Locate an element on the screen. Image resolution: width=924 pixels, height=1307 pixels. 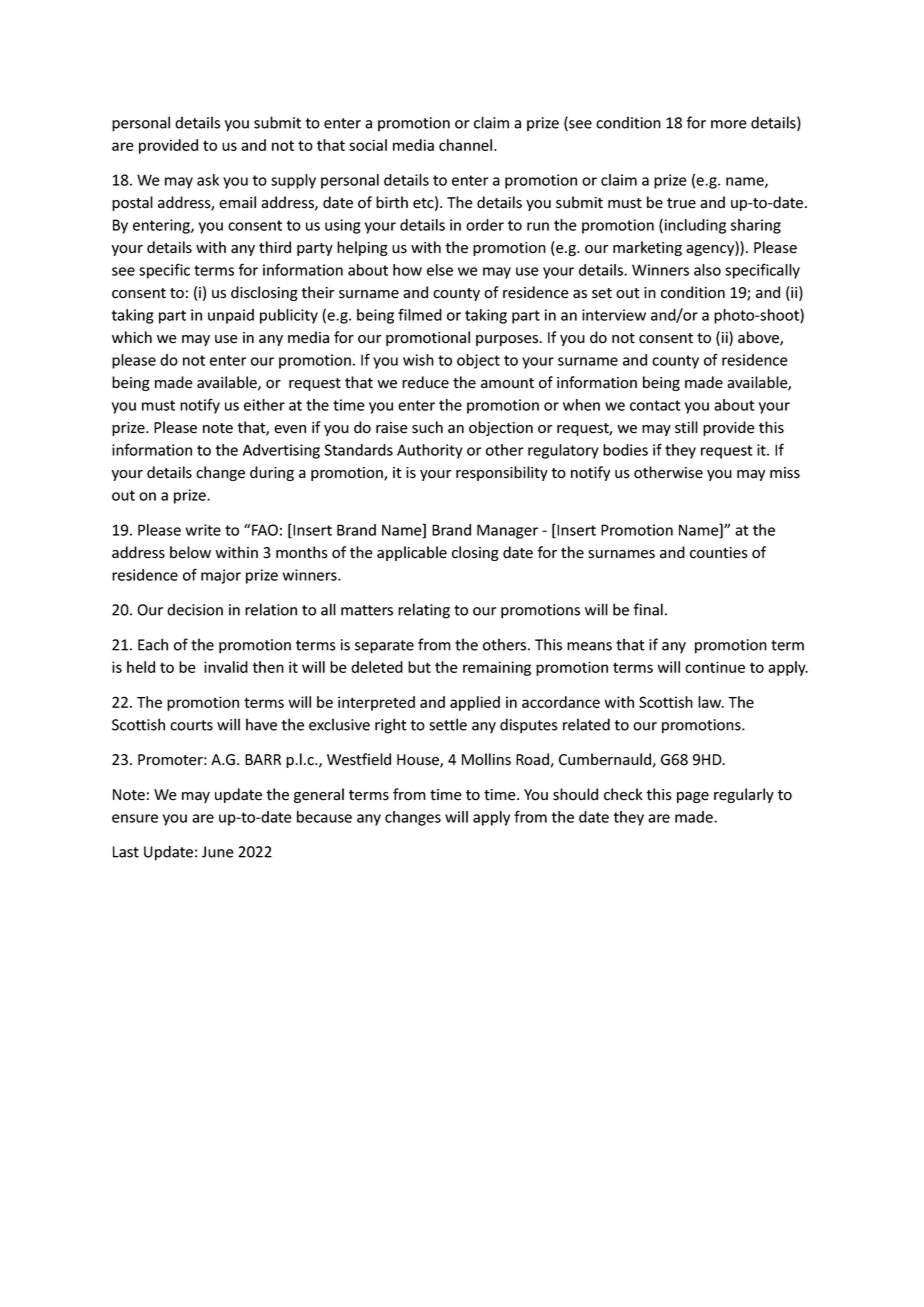
June is located at coordinates (218, 852).
